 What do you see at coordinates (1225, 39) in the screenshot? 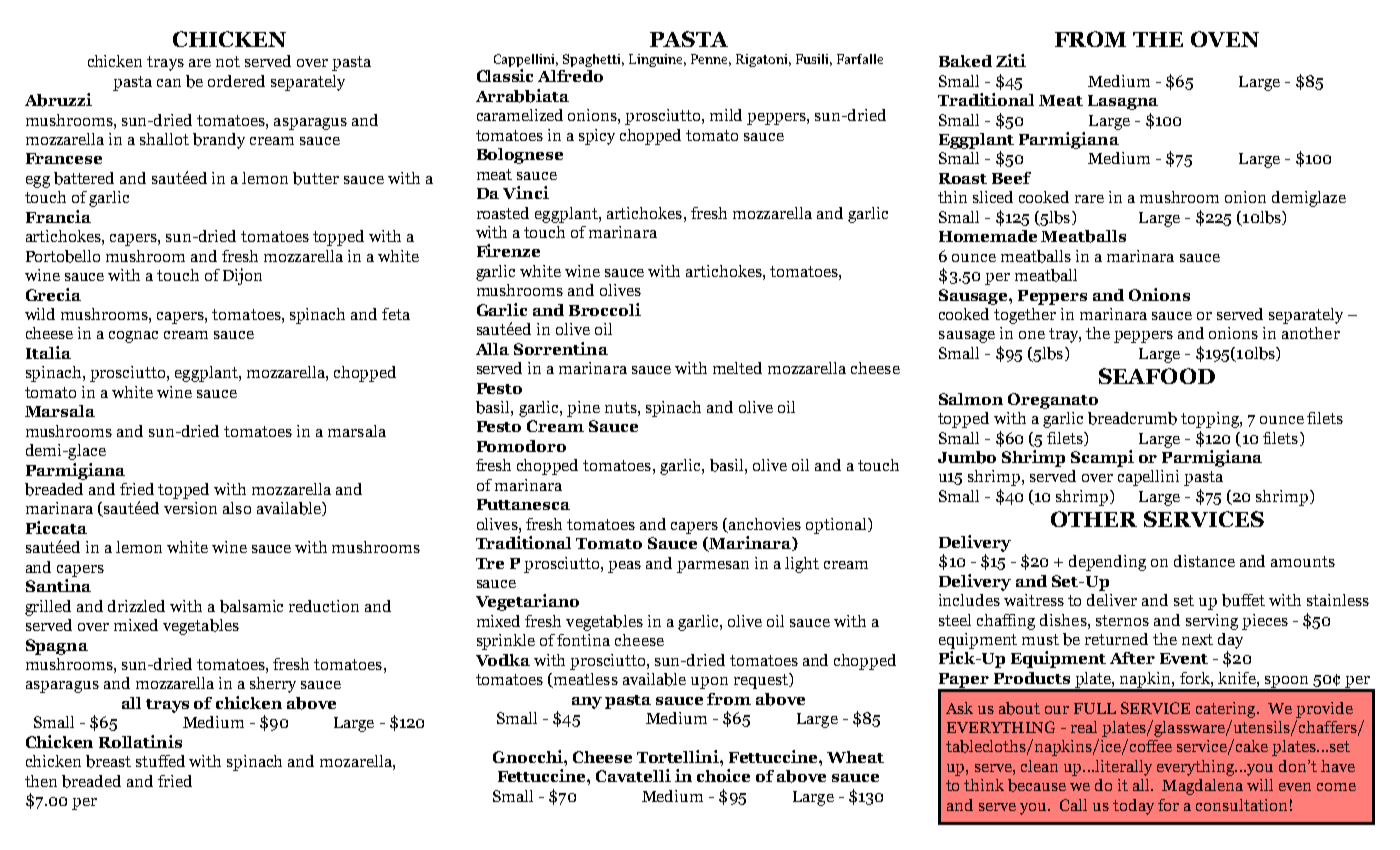
I see `OVEN` at bounding box center [1225, 39].
